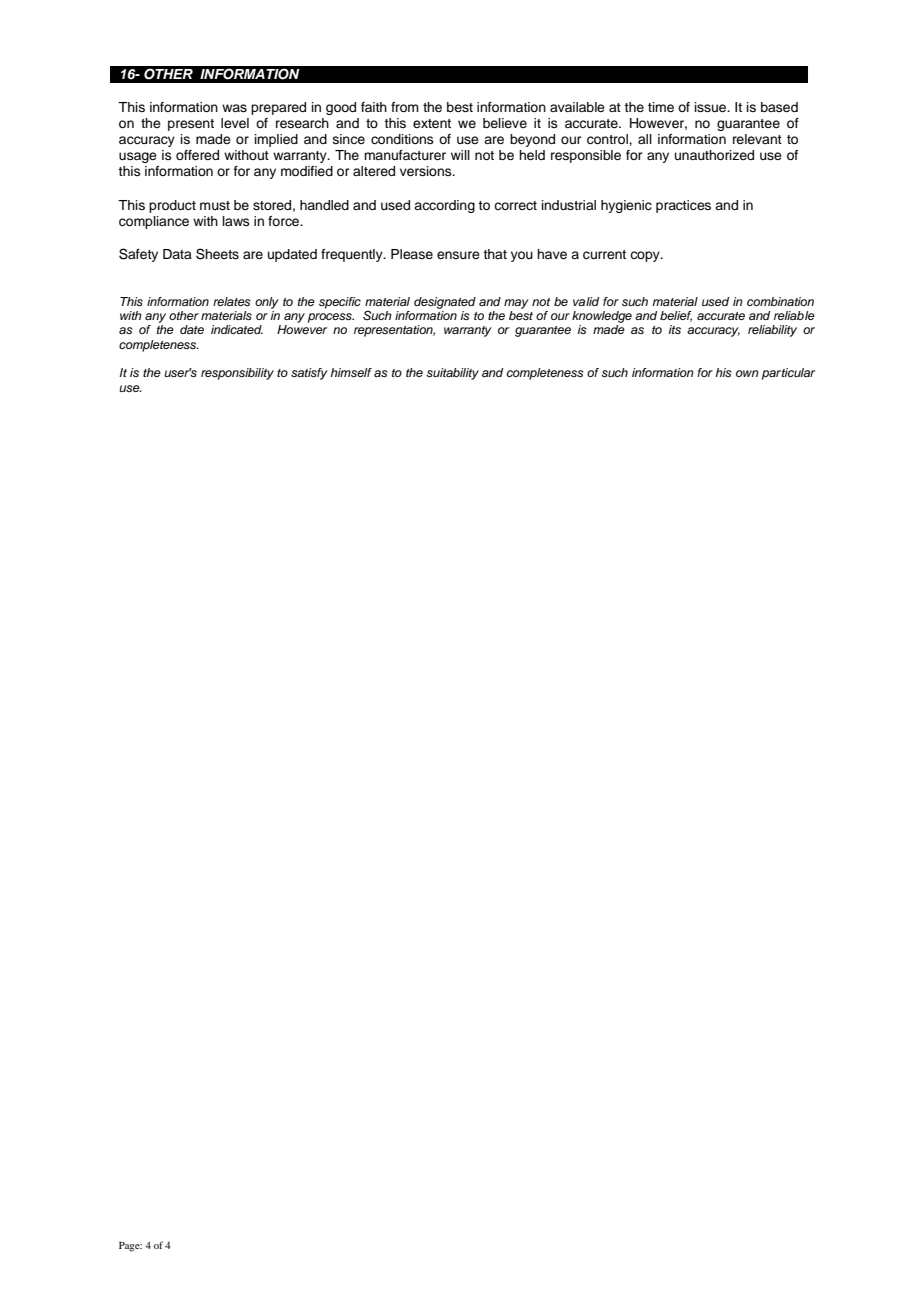 This screenshot has width=924, height=1307. I want to click on offered, so click(197, 155).
